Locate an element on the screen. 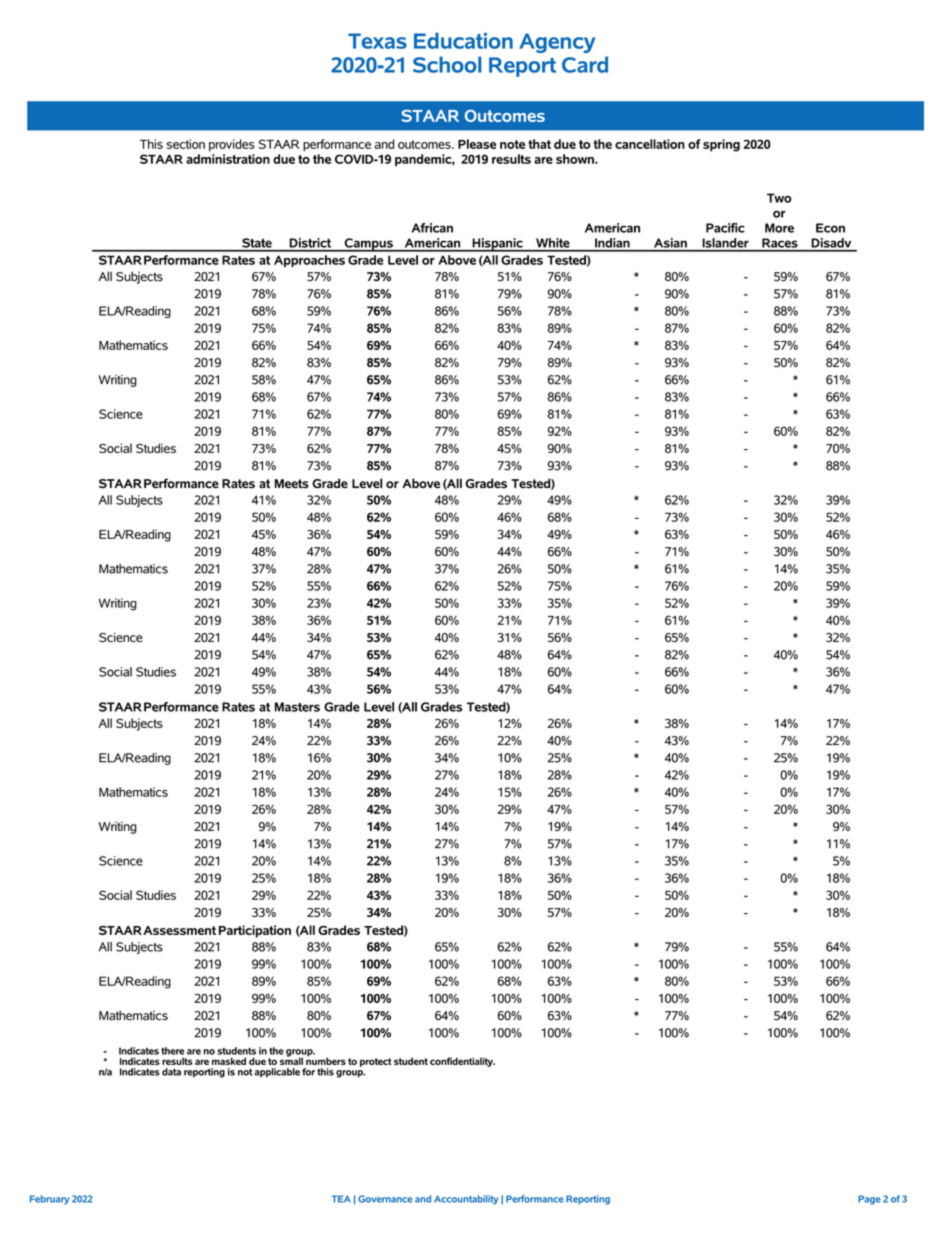  February is located at coordinates (49, 1200).
